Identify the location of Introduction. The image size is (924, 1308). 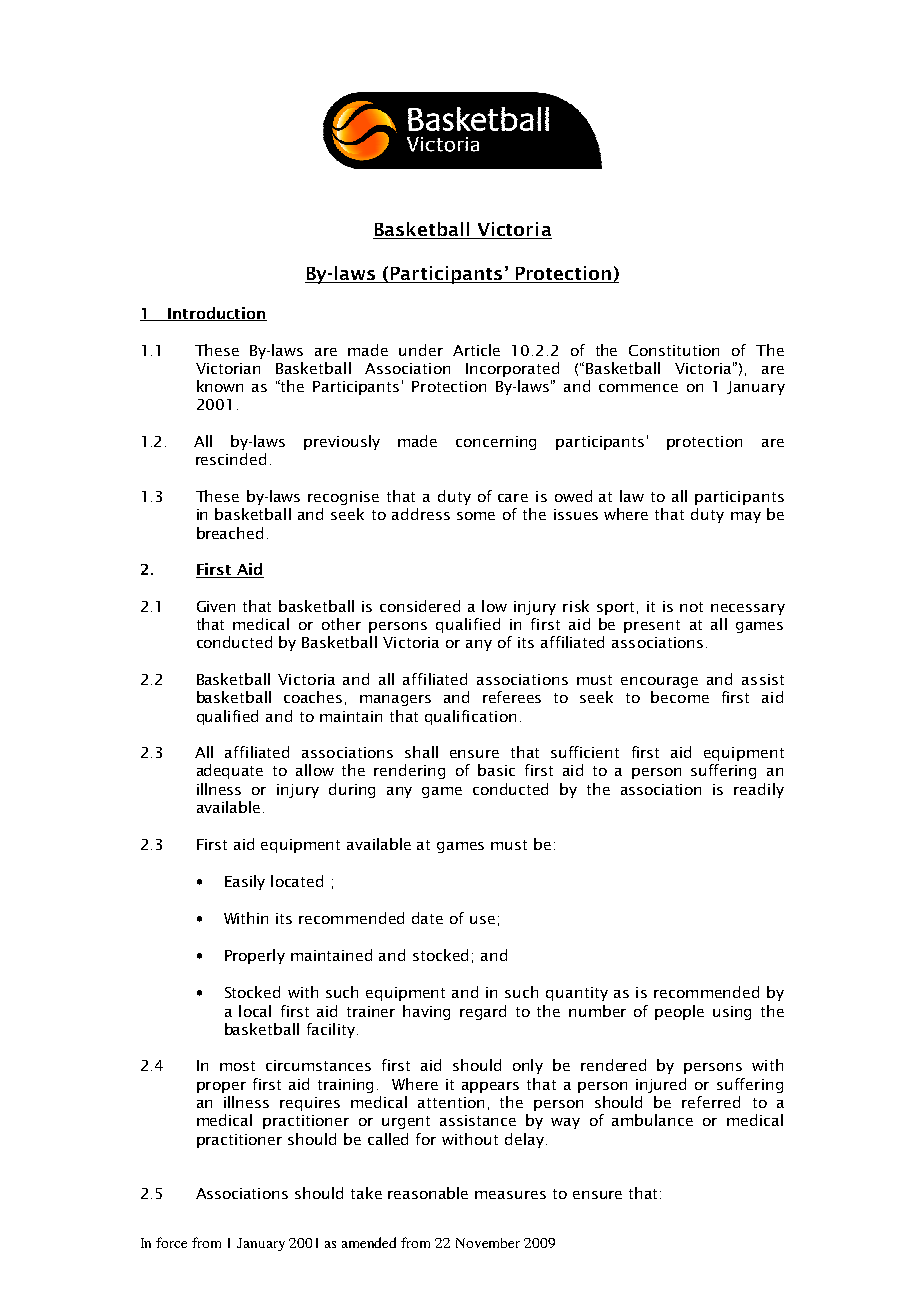
(216, 314).
